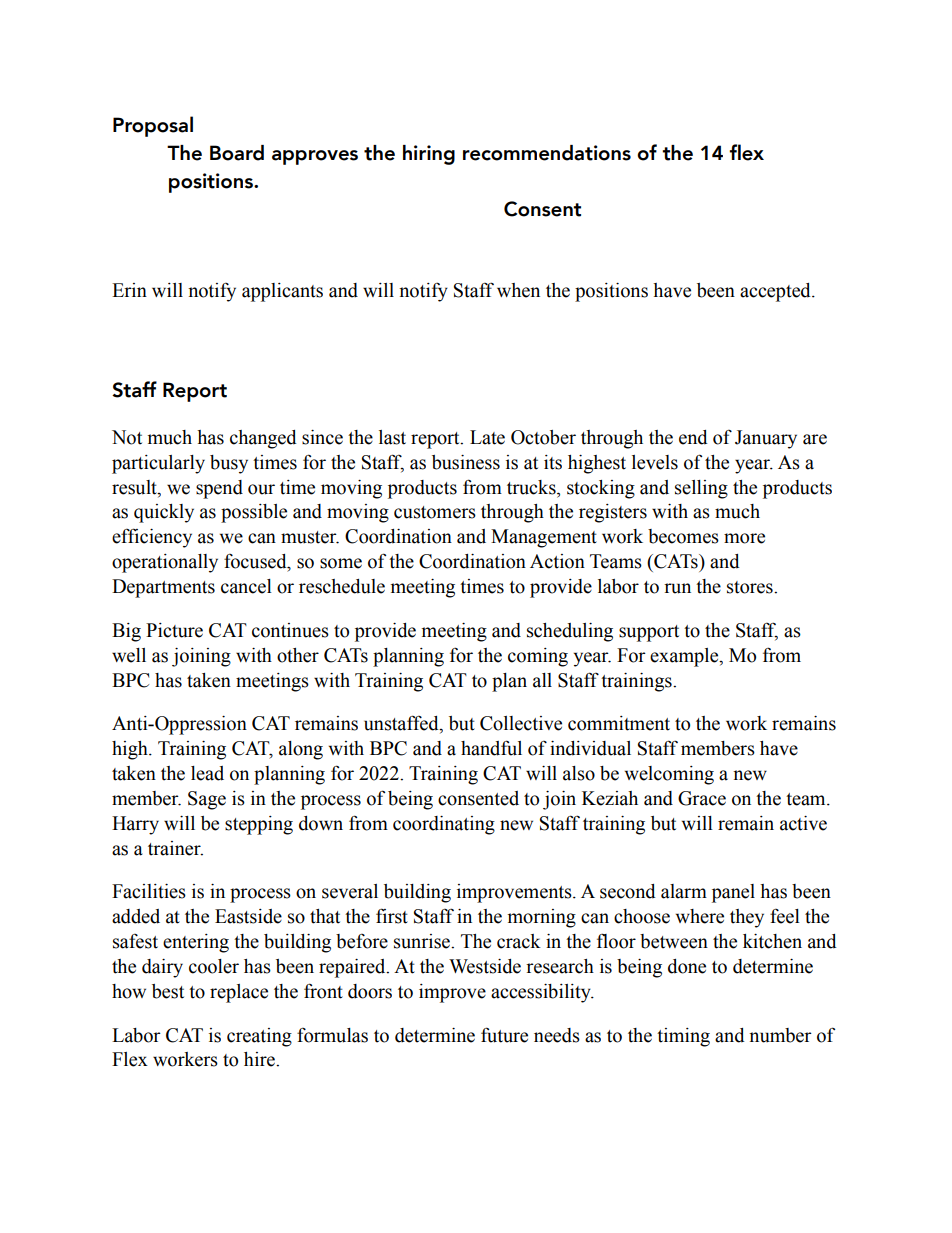  I want to click on recommendations, so click(547, 153).
